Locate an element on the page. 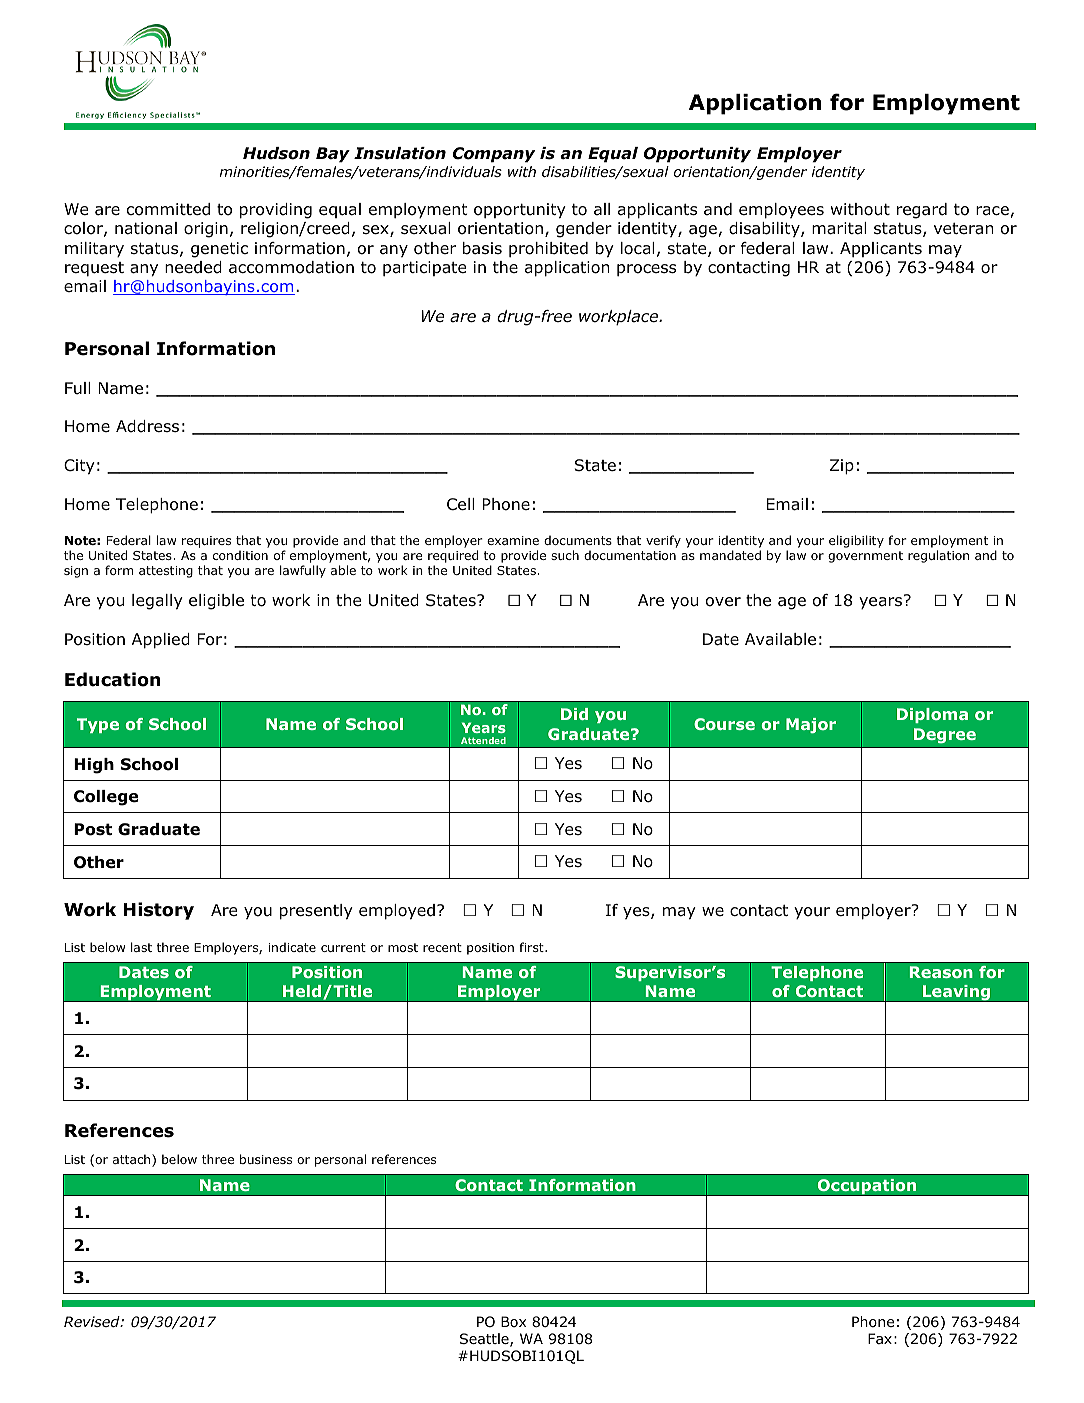 The height and width of the document is (1403, 1084). Revised is located at coordinates (93, 1321).
